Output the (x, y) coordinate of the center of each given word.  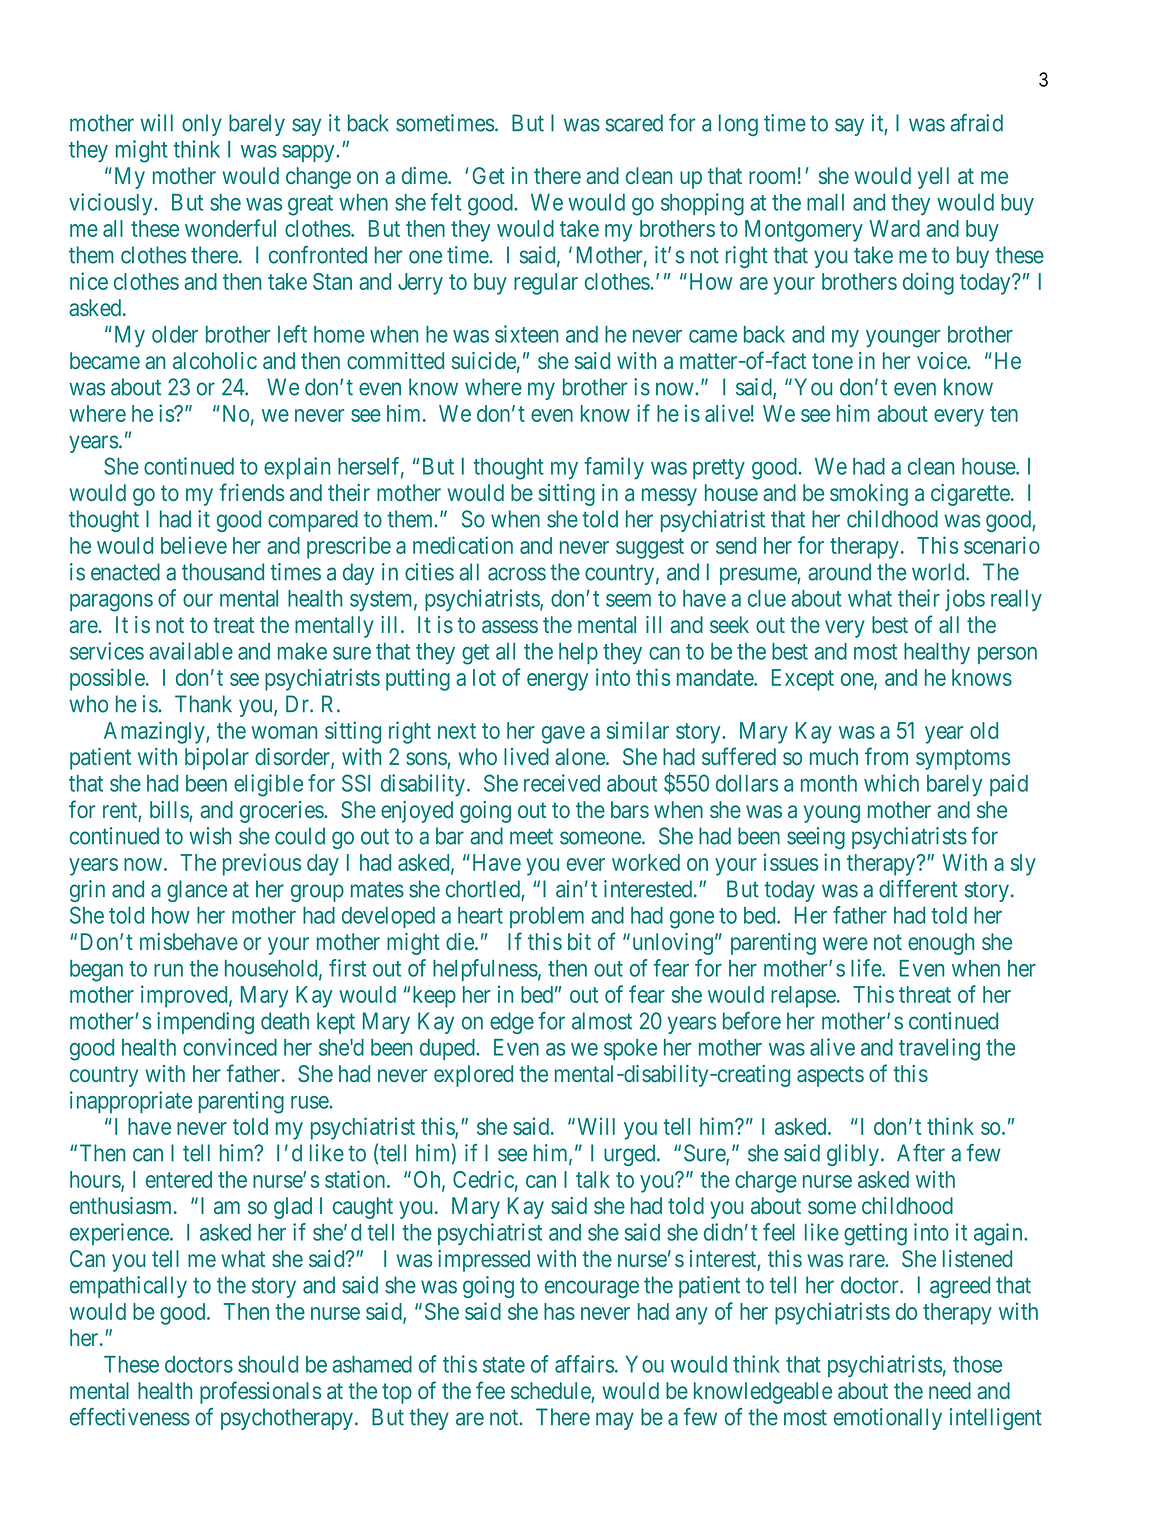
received (562, 783)
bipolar (217, 759)
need (950, 1390)
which (891, 783)
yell (933, 178)
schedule (551, 1390)
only (202, 125)
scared (634, 123)
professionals (260, 1392)
